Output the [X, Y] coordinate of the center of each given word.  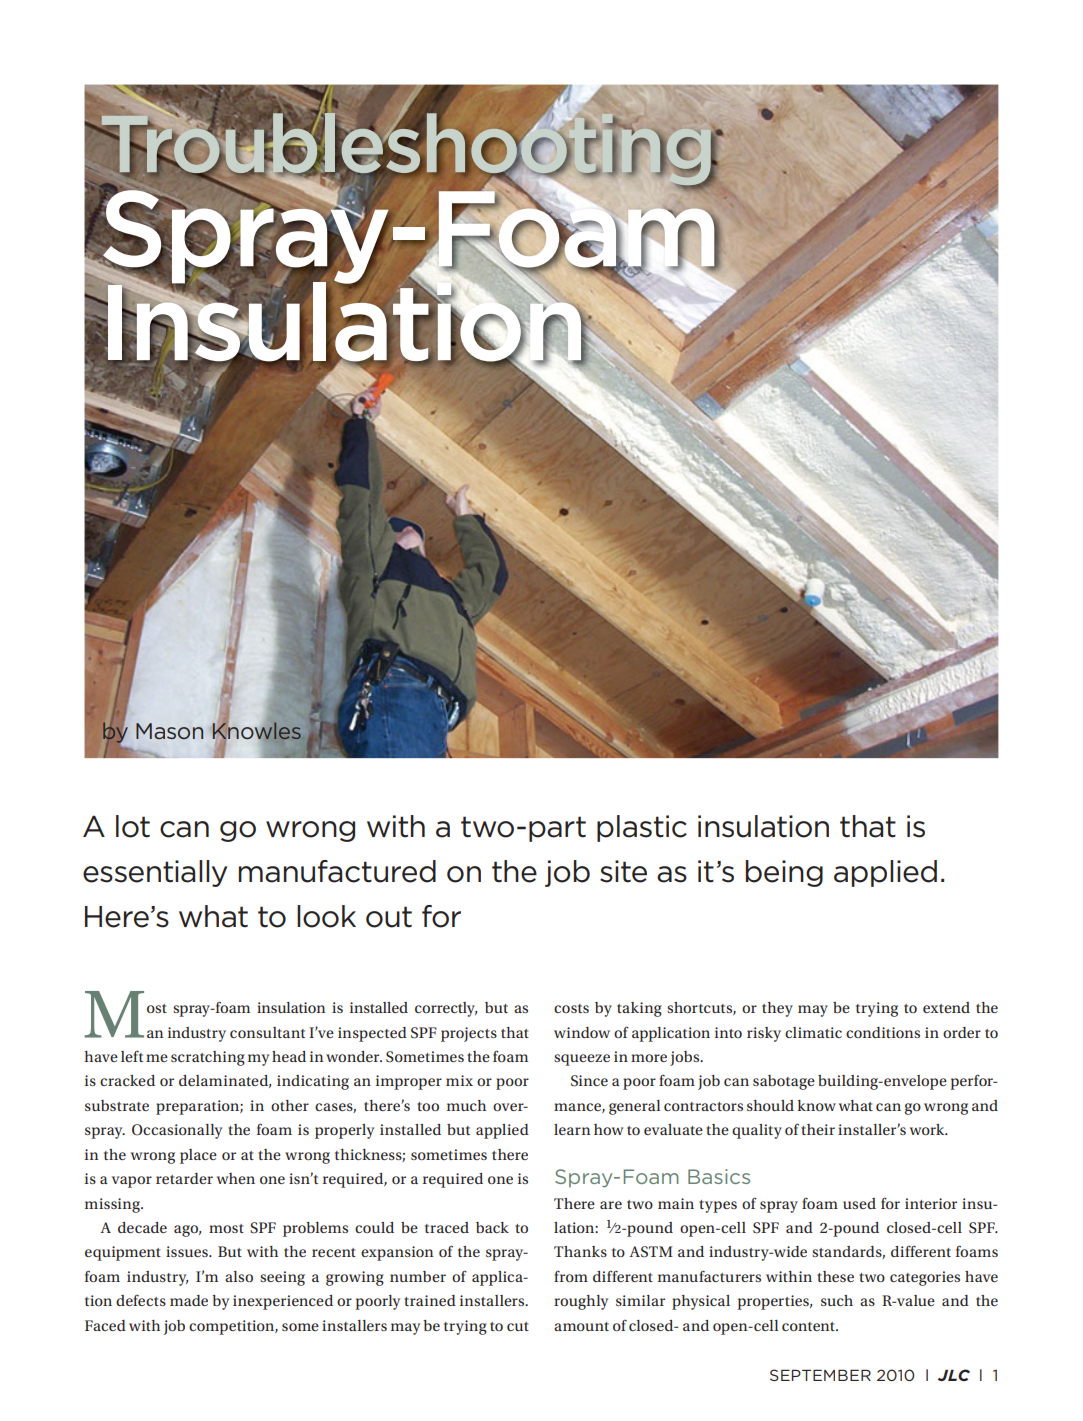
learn [572, 1129]
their [818, 1129]
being [784, 873]
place [198, 1156]
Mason [169, 731]
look [326, 916]
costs [571, 1008]
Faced [105, 1325]
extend [946, 1007]
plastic [642, 828]
